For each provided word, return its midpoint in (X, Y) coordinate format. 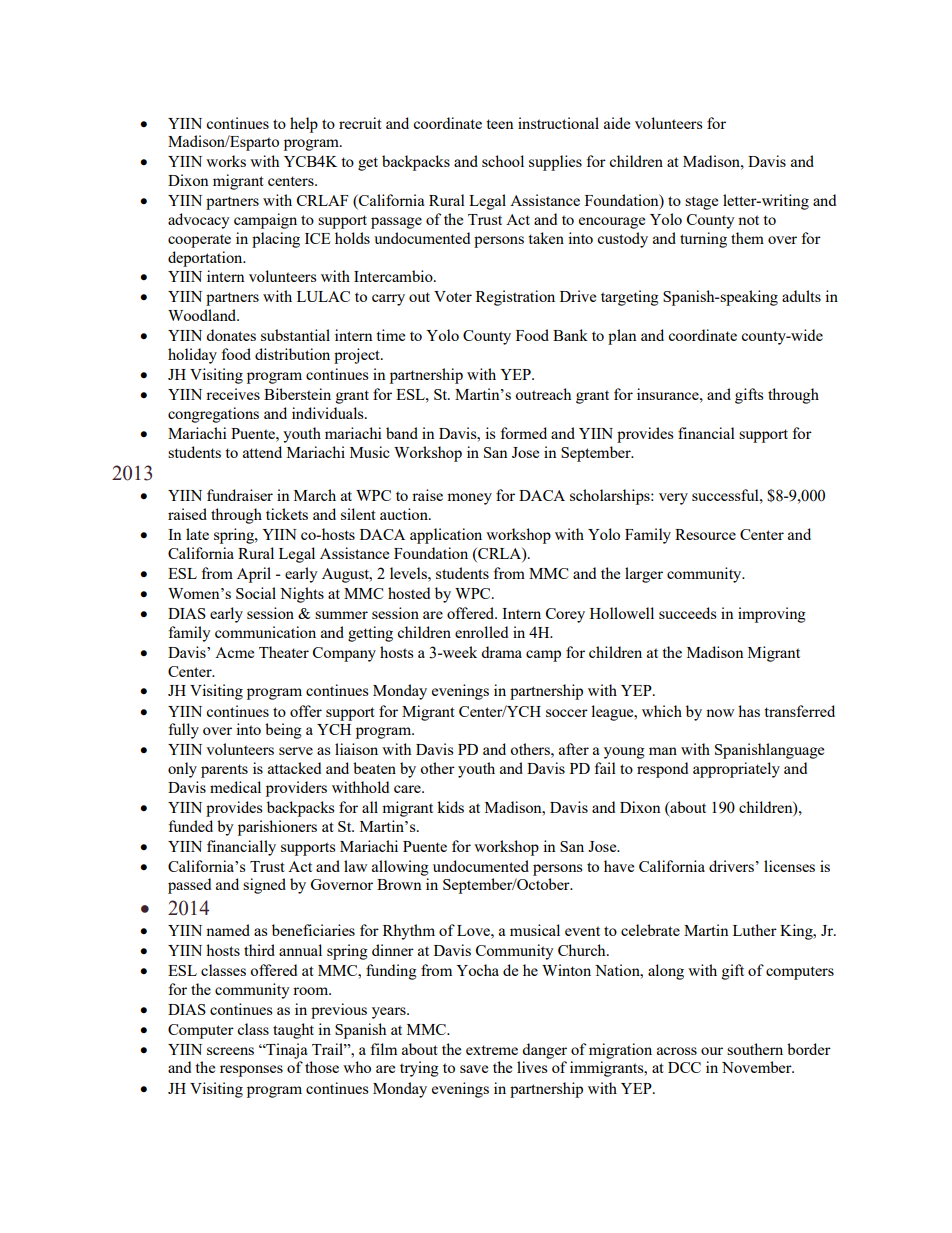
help (304, 125)
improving (772, 615)
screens (230, 1051)
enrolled (481, 632)
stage (701, 203)
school (503, 161)
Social (256, 593)
